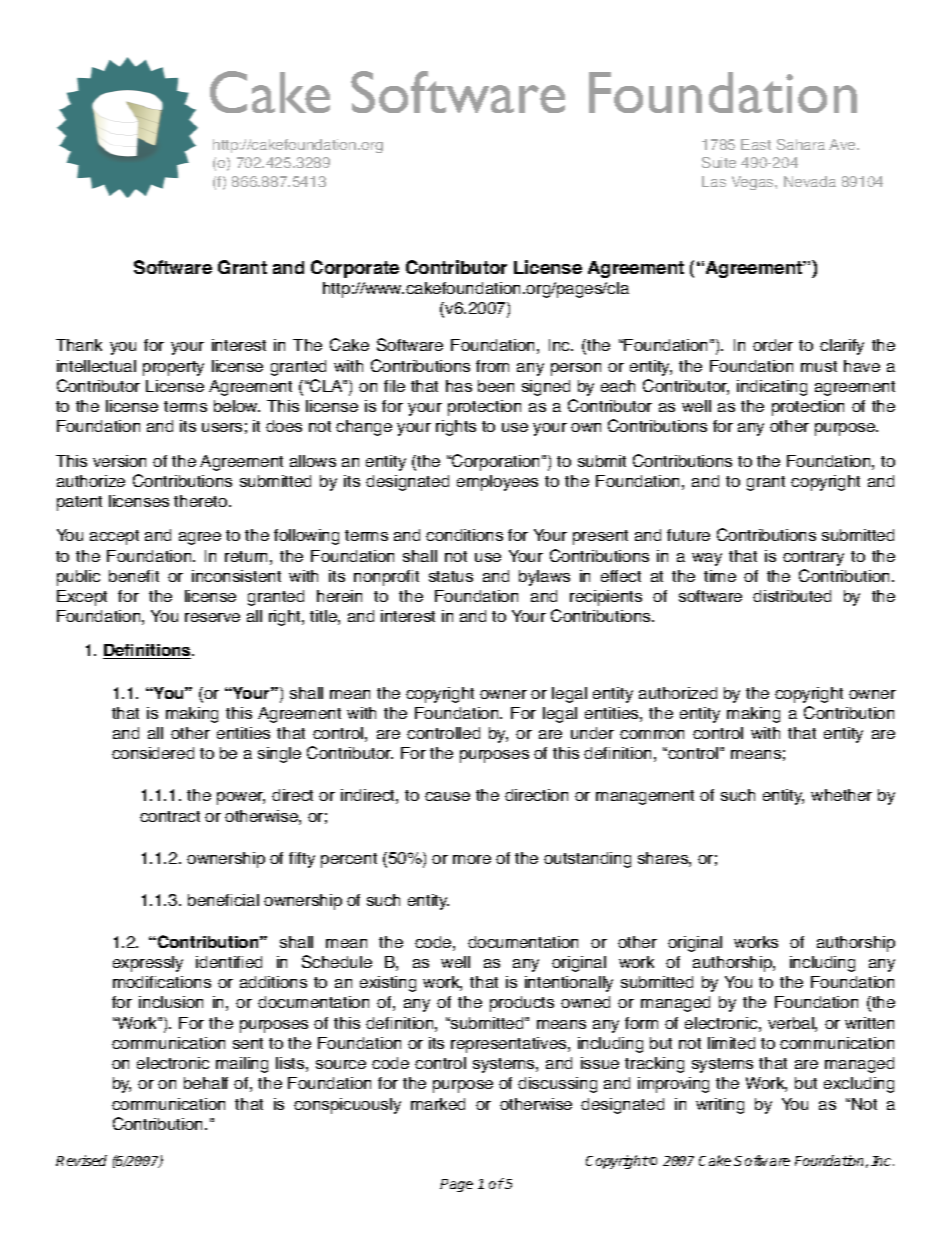 The height and width of the screenshot is (1233, 952). Describe the element at coordinates (792, 596) in the screenshot. I see `distributed` at that location.
